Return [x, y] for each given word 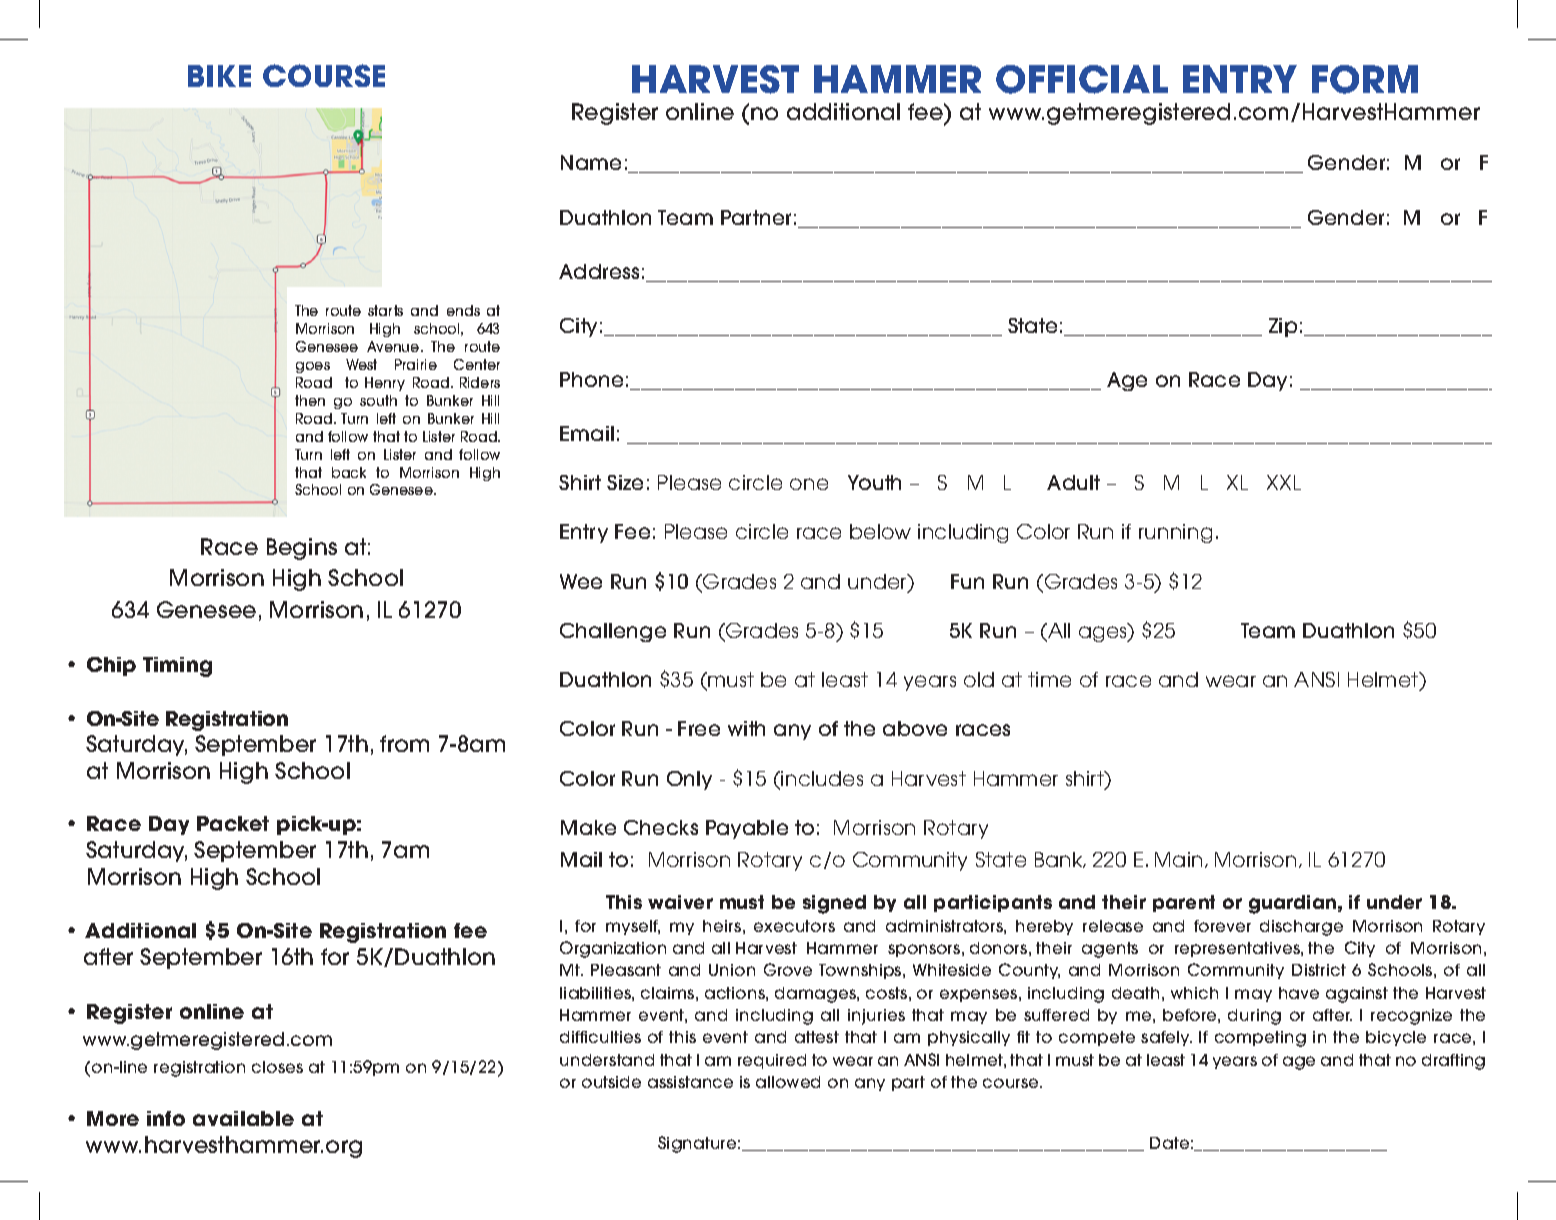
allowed [788, 1082]
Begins [302, 549]
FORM [1365, 79]
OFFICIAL [1082, 79]
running [1175, 533]
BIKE [219, 76]
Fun [967, 581]
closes [277, 1067]
